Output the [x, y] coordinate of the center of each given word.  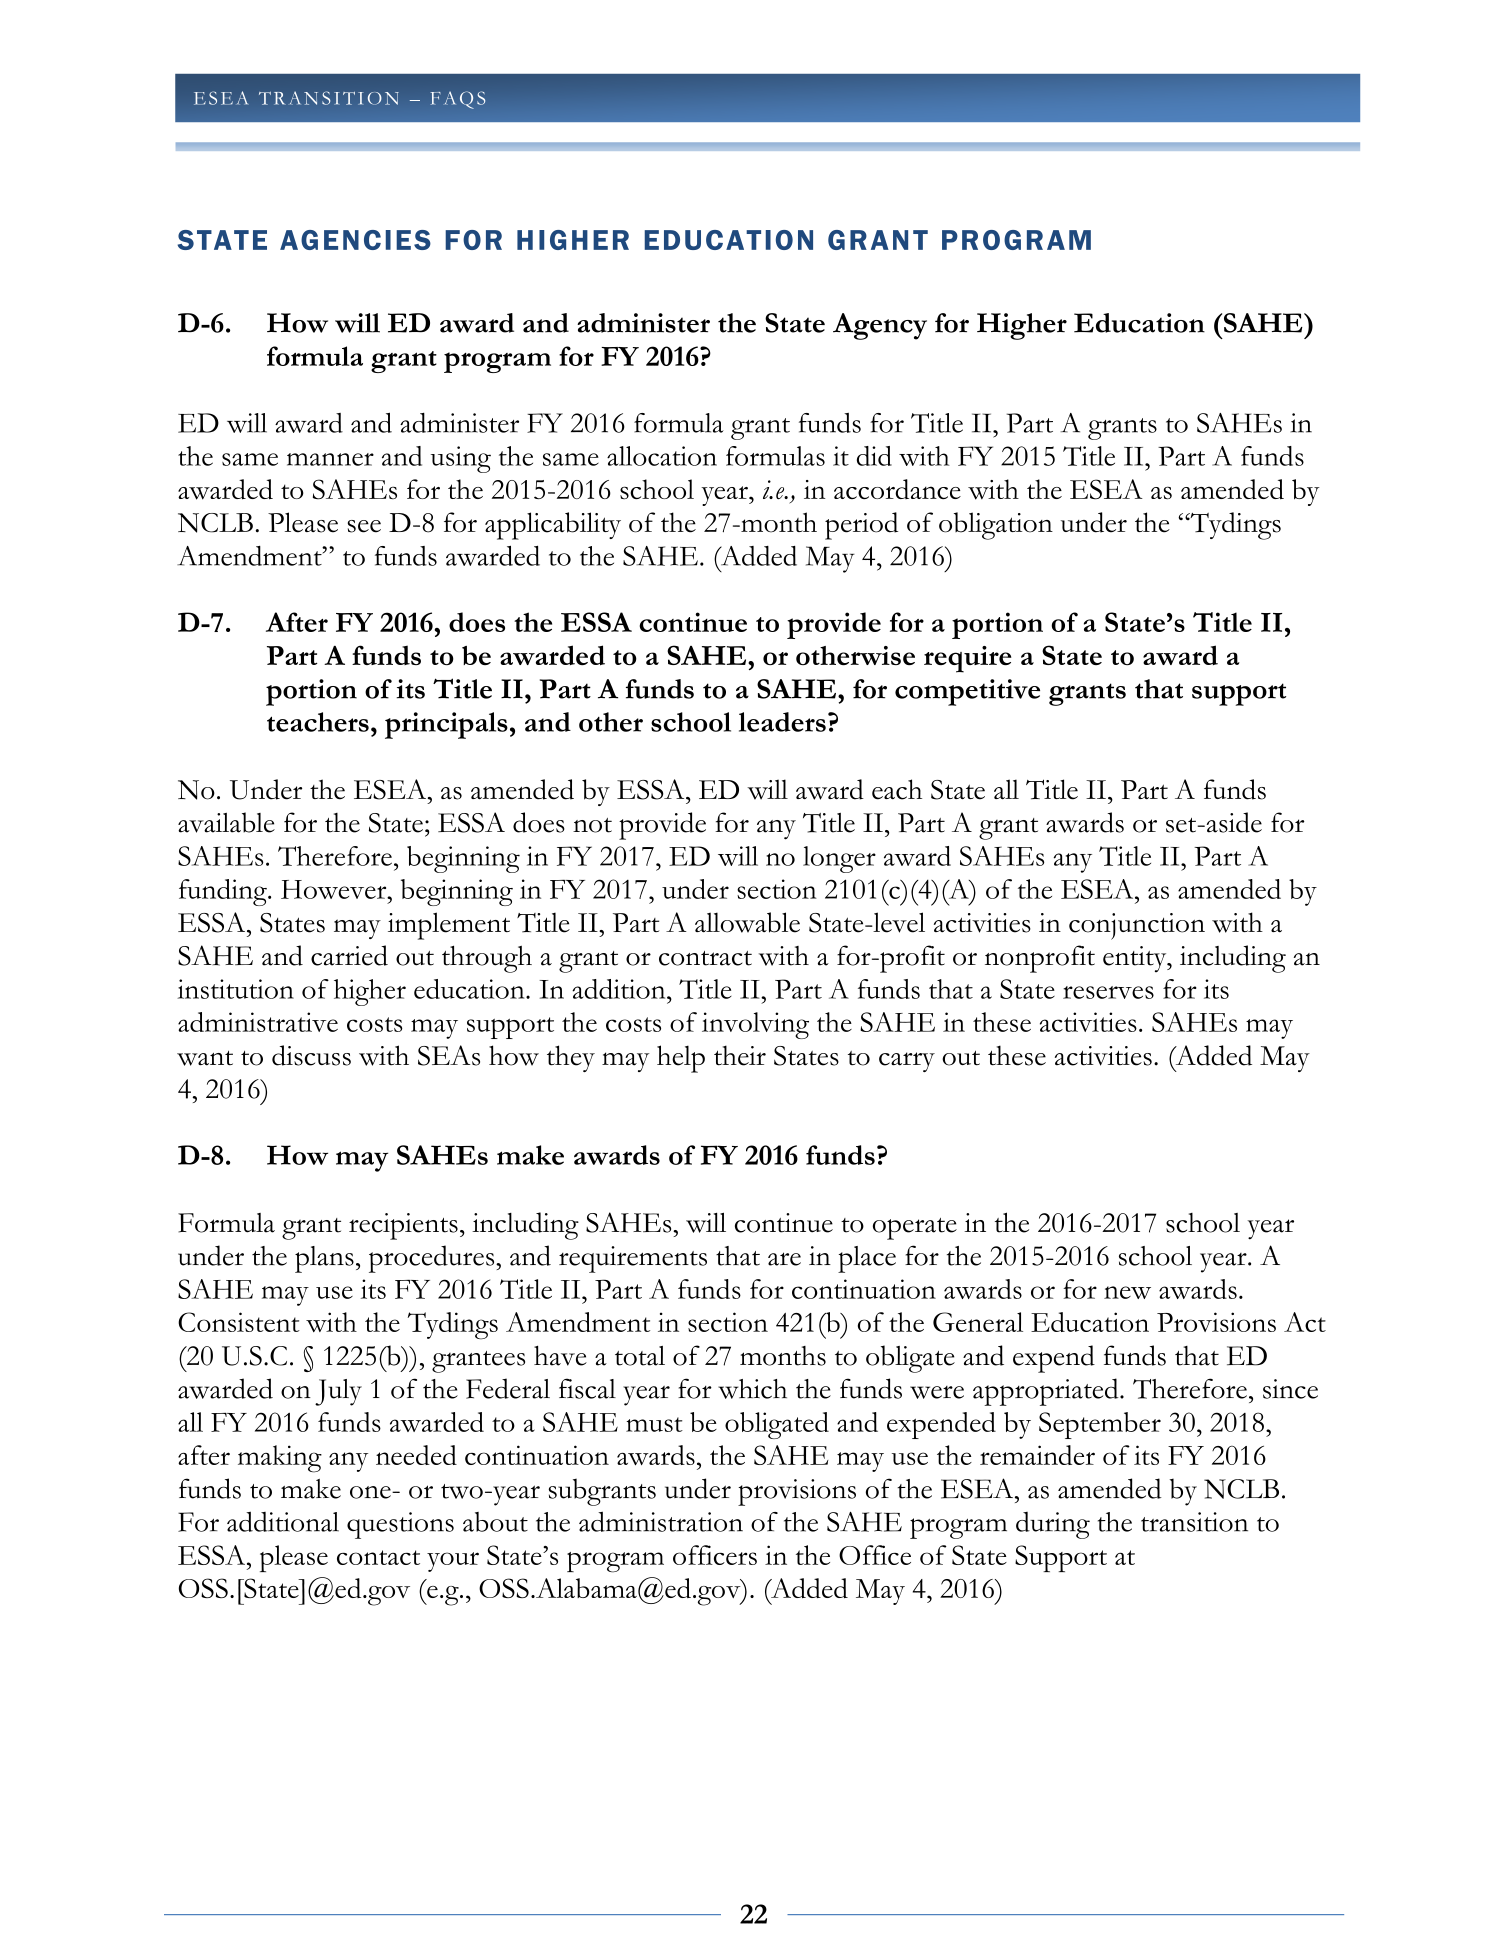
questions [400, 1525]
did [874, 456]
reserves [1108, 992]
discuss [311, 1055]
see [364, 526]
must [654, 1424]
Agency [880, 326]
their [740, 1055]
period [861, 526]
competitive [967, 692]
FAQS [458, 100]
